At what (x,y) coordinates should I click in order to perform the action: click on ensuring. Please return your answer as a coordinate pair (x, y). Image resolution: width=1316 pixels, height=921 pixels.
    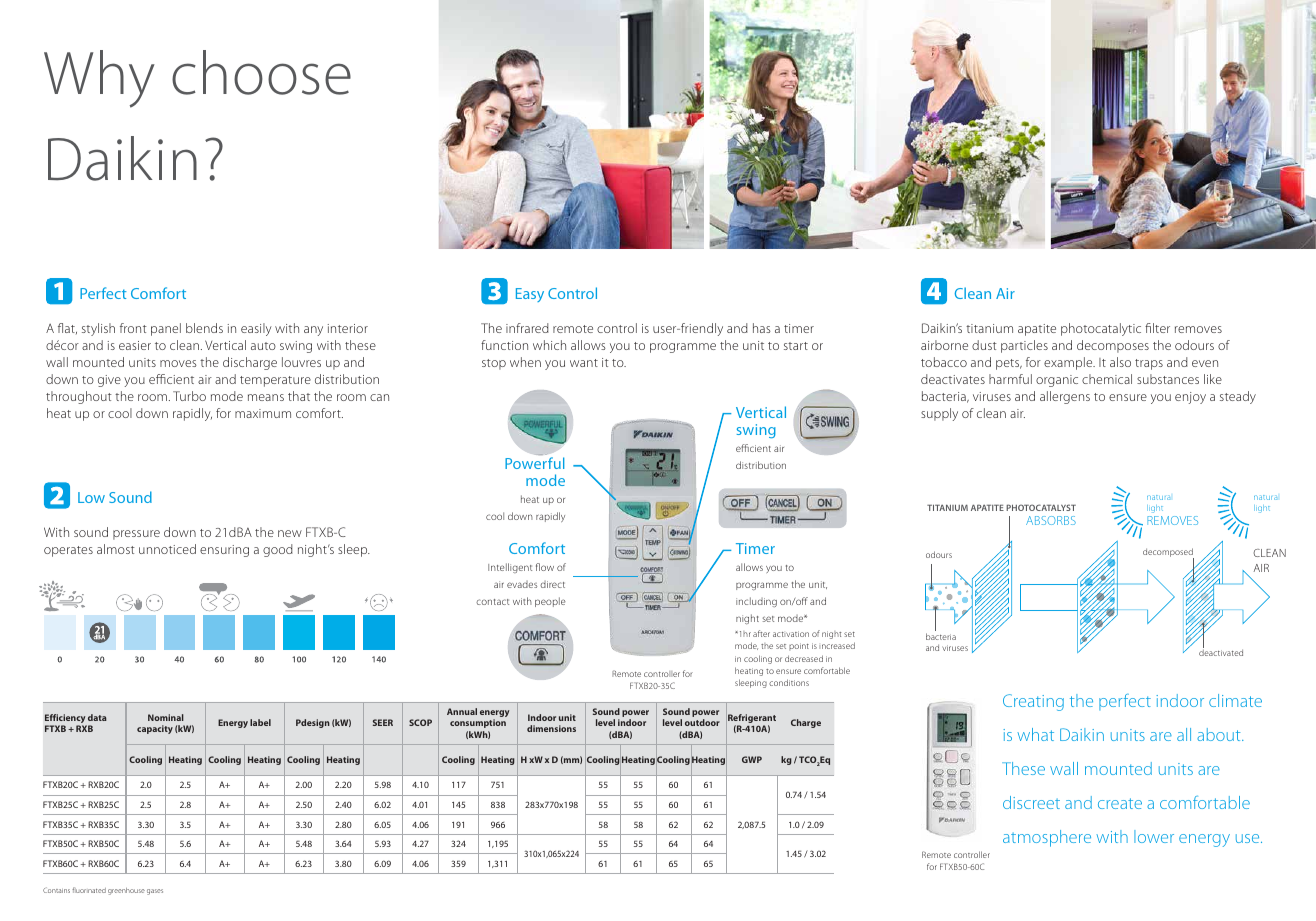
    Looking at the image, I should click on (224, 551).
